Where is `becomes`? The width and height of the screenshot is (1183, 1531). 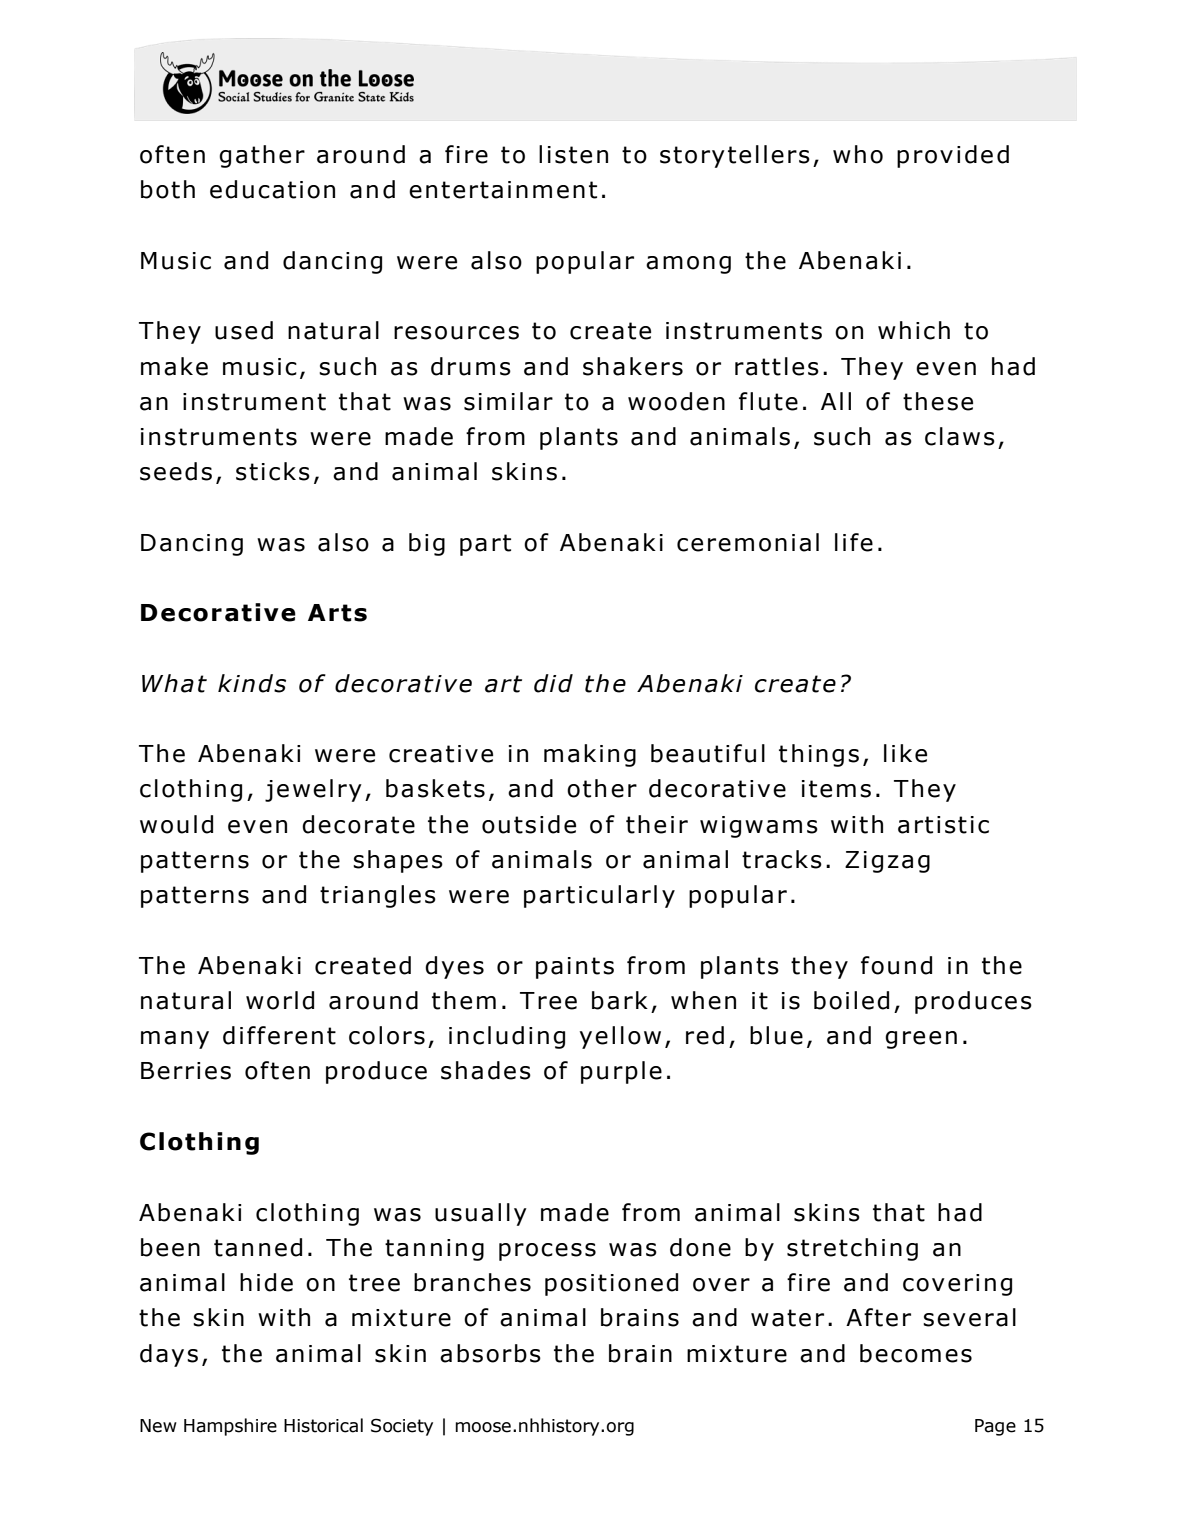 becomes is located at coordinates (916, 1353).
